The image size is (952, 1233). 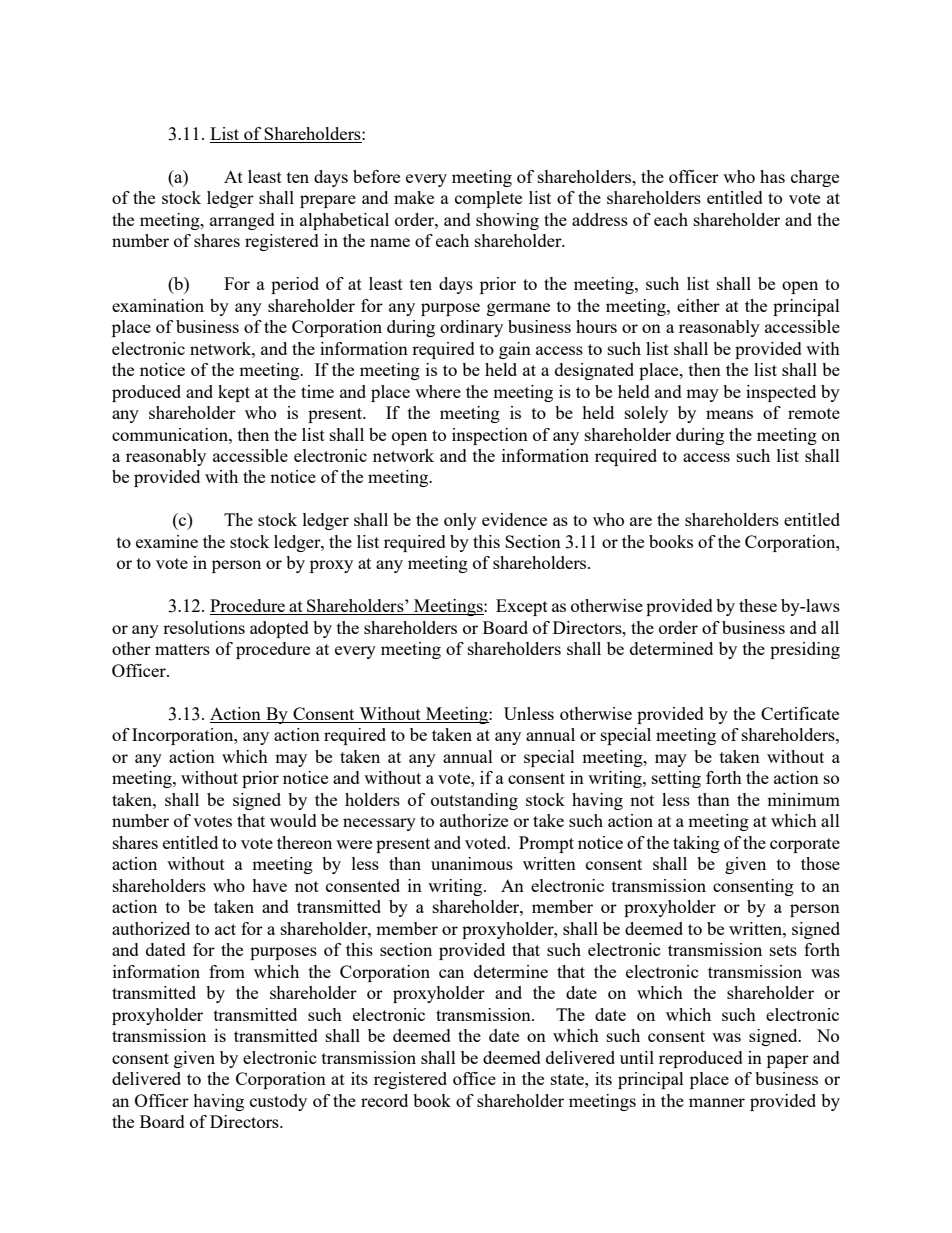 What do you see at coordinates (800, 713) in the screenshot?
I see `Certificate` at bounding box center [800, 713].
